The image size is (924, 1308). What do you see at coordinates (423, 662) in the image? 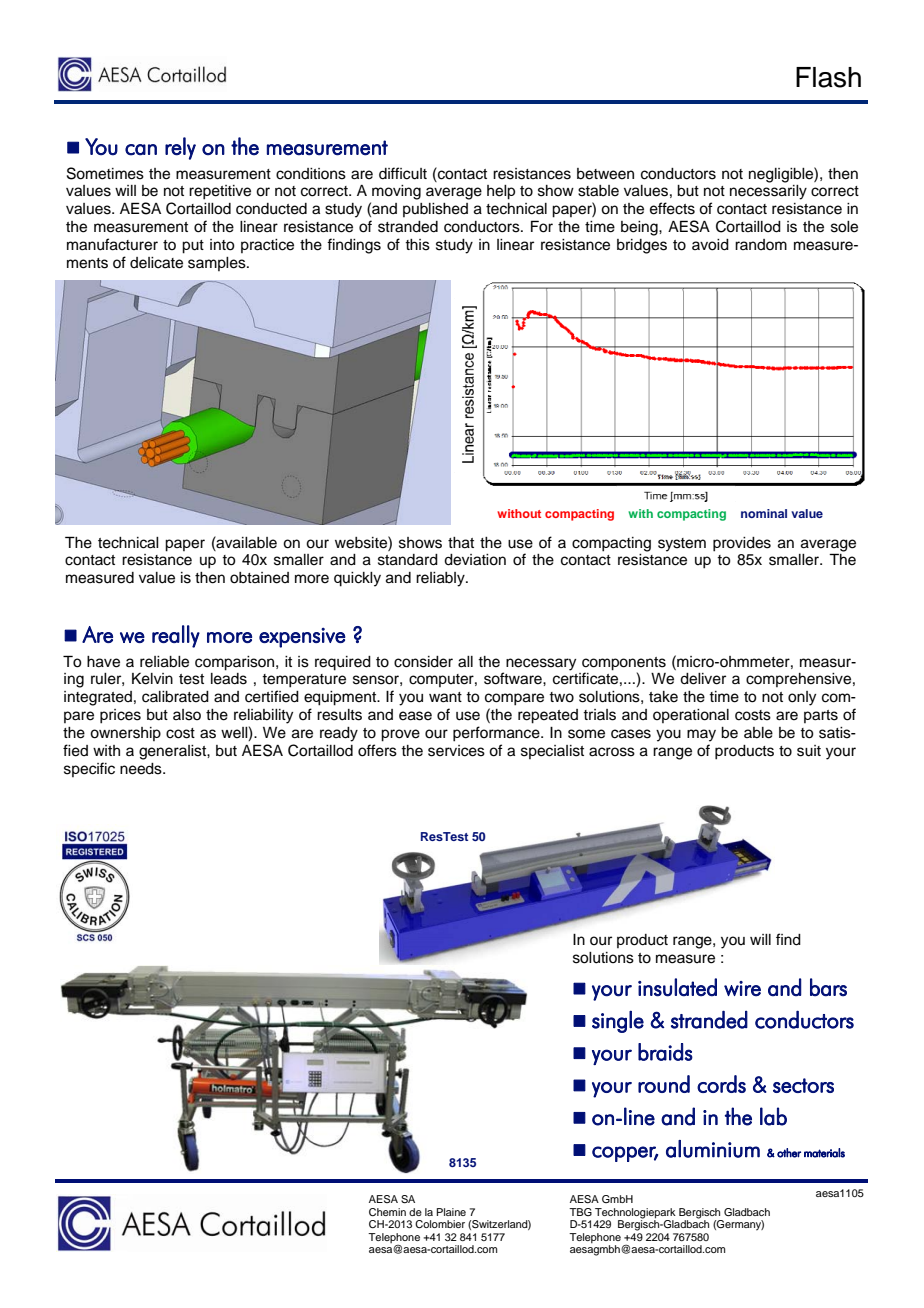
I see `consider` at bounding box center [423, 662].
